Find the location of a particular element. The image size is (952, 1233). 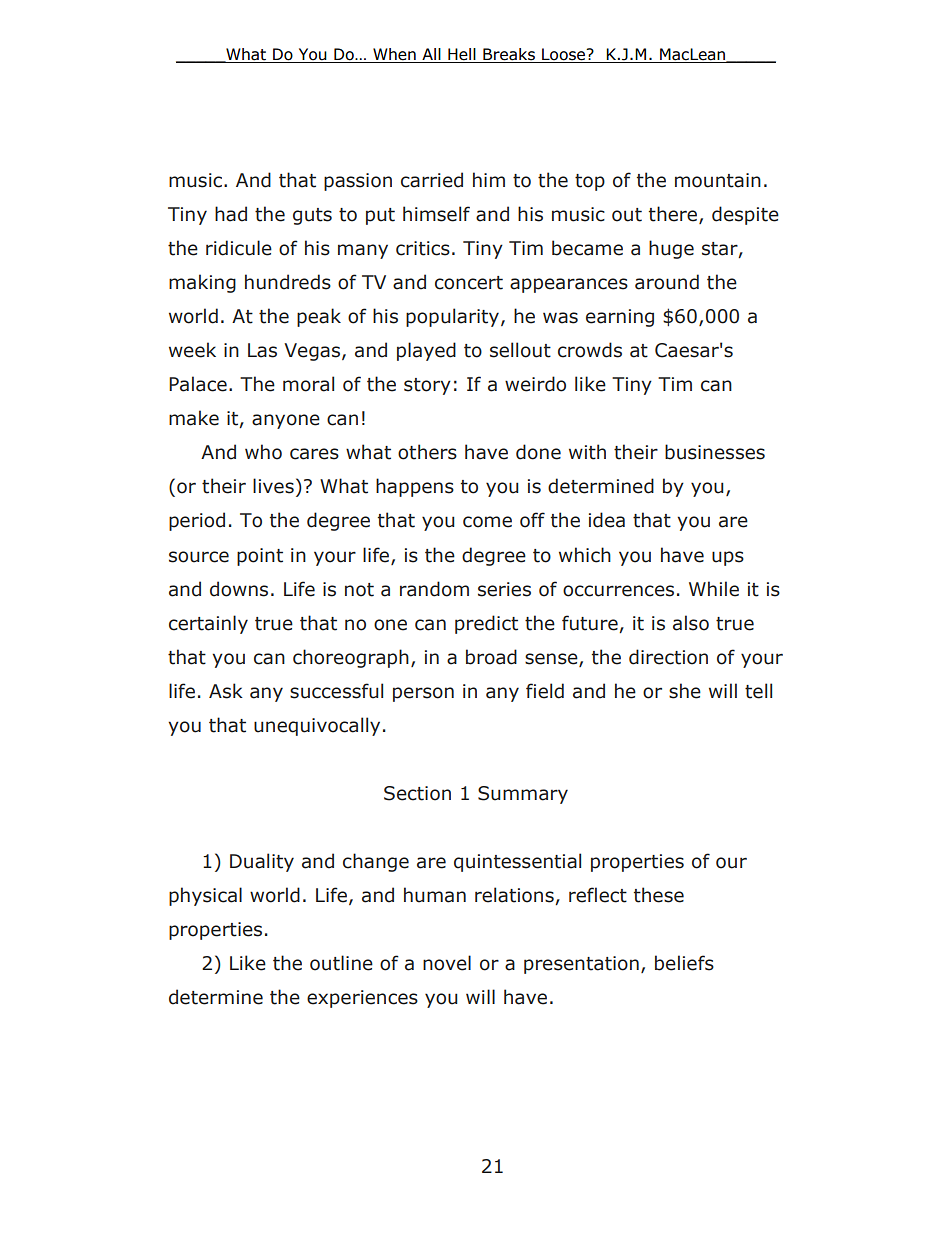

popularity is located at coordinates (454, 317).
